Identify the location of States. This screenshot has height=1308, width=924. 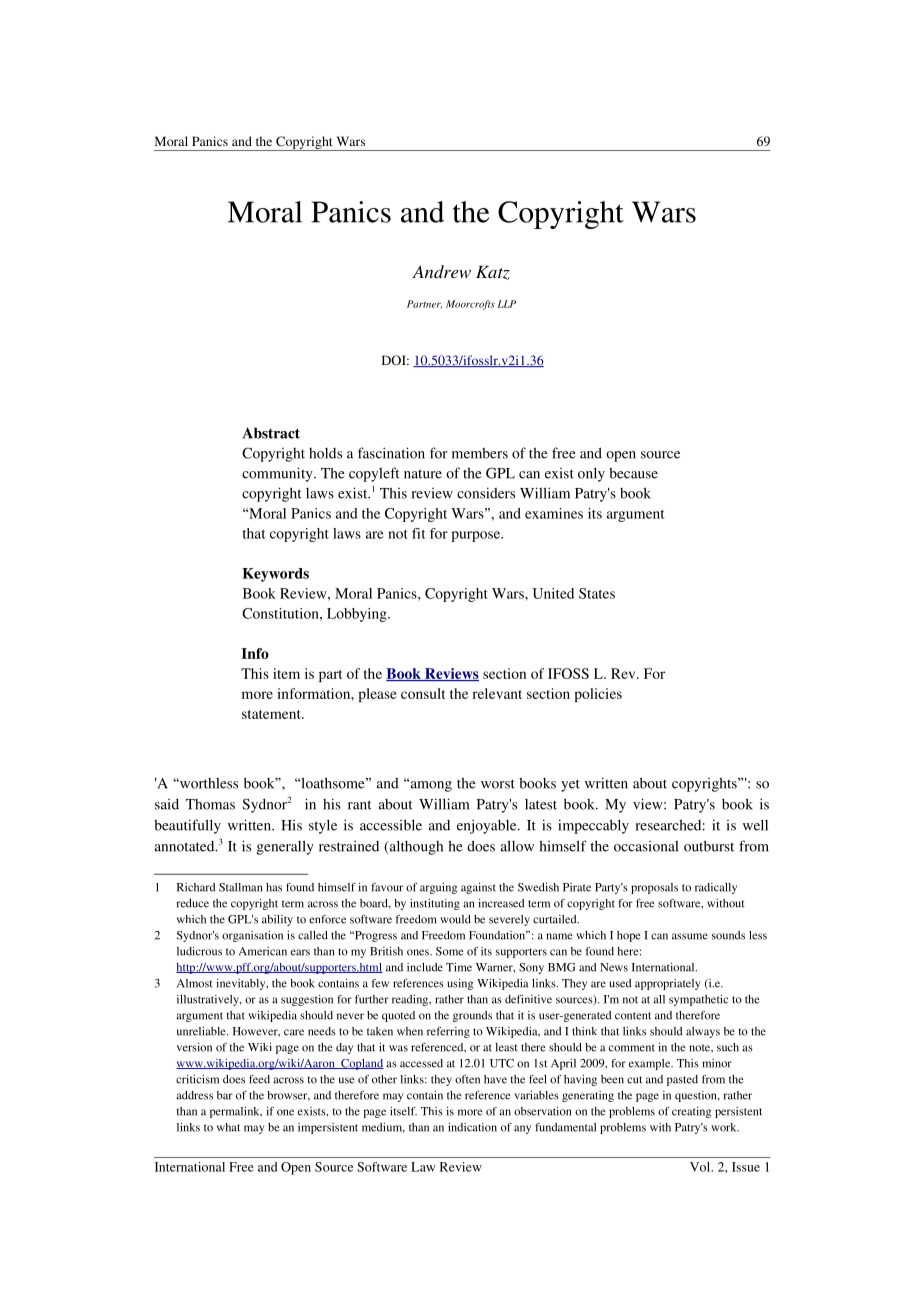
(597, 593).
